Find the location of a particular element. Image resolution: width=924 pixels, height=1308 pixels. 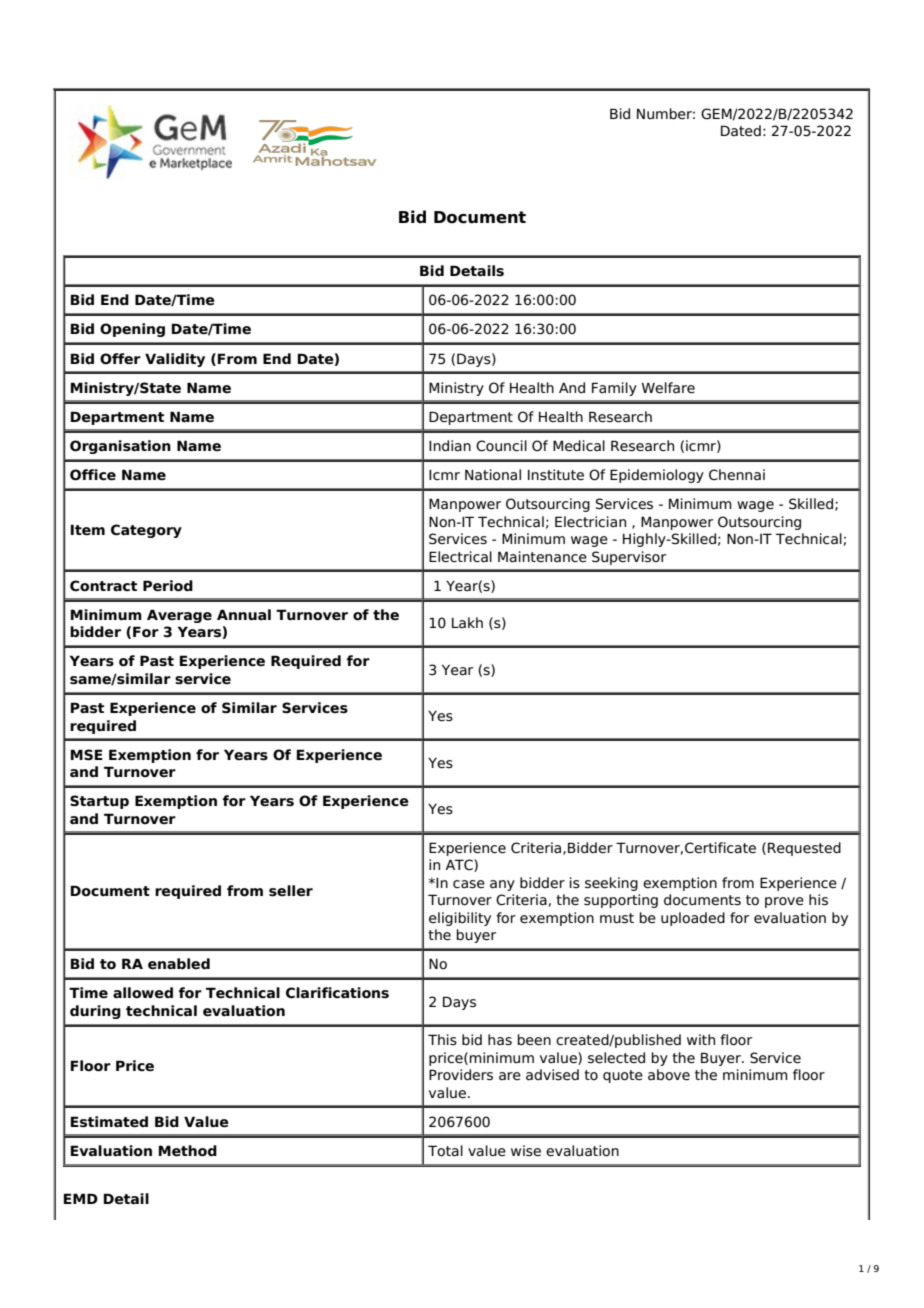

Method is located at coordinates (188, 1151).
